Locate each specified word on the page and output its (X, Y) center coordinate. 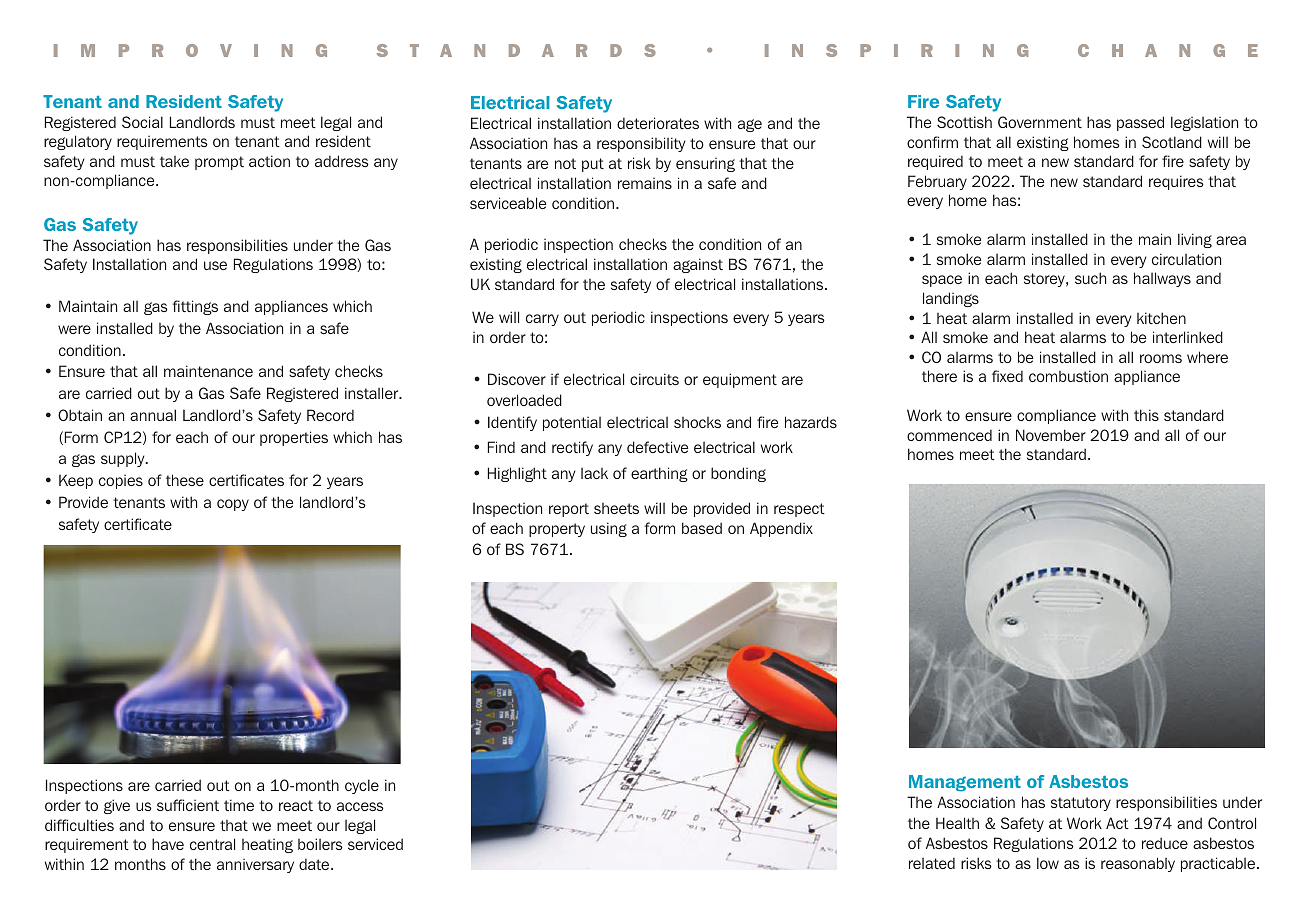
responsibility (641, 144)
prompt (219, 163)
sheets (616, 508)
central (212, 844)
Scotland (1172, 142)
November (1051, 435)
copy (233, 505)
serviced (375, 844)
